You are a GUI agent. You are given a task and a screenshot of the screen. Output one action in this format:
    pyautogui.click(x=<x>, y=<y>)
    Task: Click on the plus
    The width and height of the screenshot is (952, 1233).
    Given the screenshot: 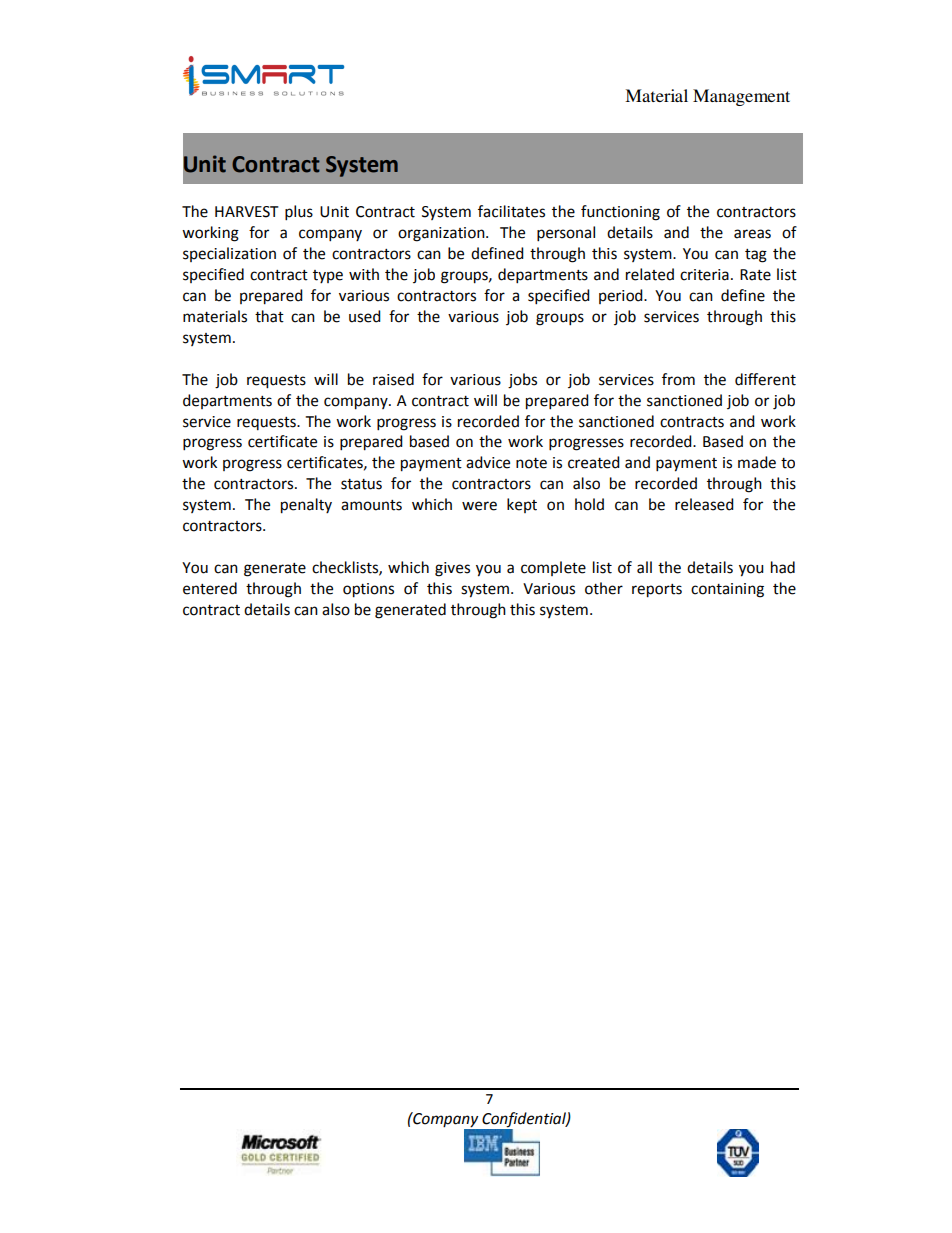 What is the action you would take?
    pyautogui.click(x=299, y=213)
